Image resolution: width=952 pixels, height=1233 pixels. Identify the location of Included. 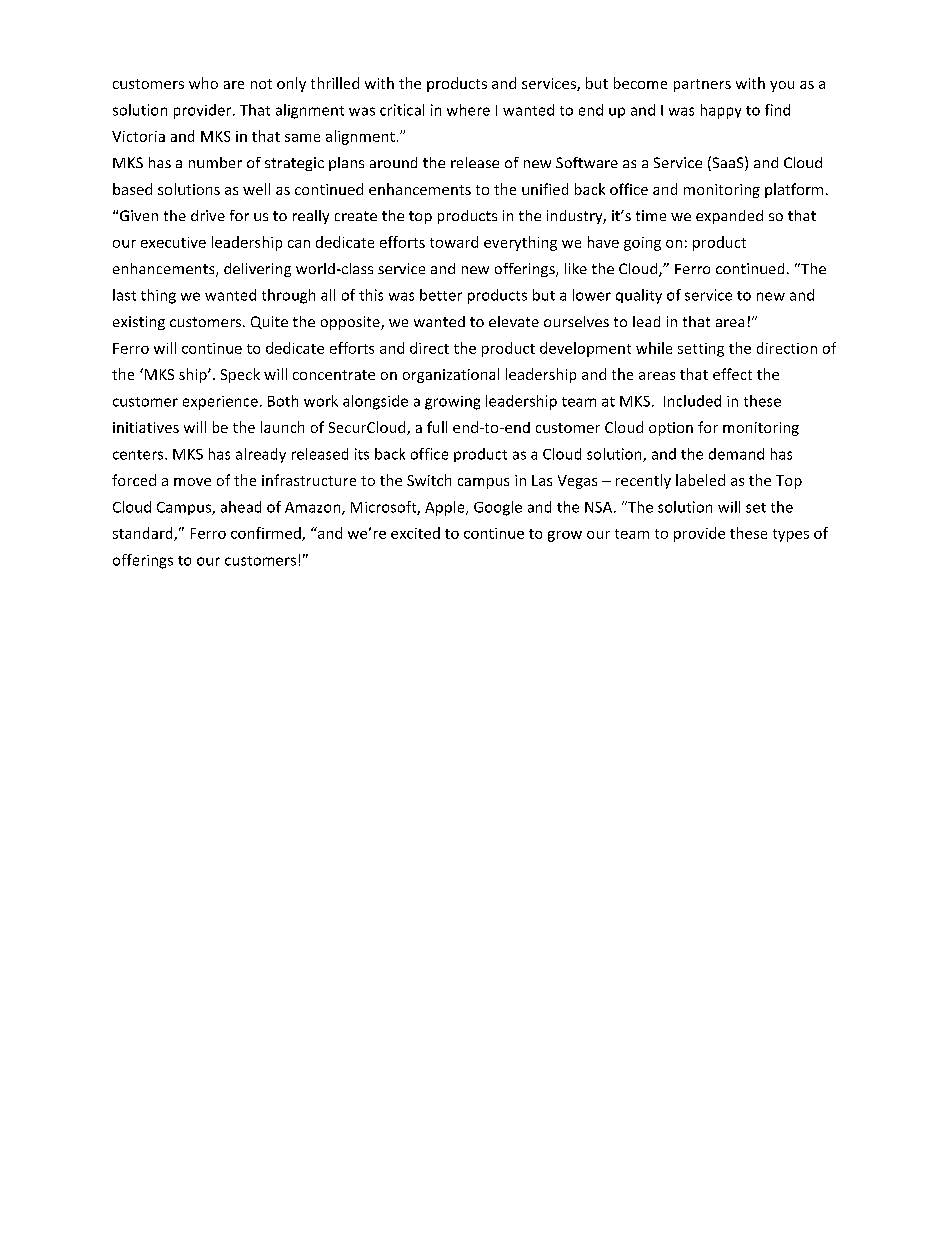
(692, 401).
